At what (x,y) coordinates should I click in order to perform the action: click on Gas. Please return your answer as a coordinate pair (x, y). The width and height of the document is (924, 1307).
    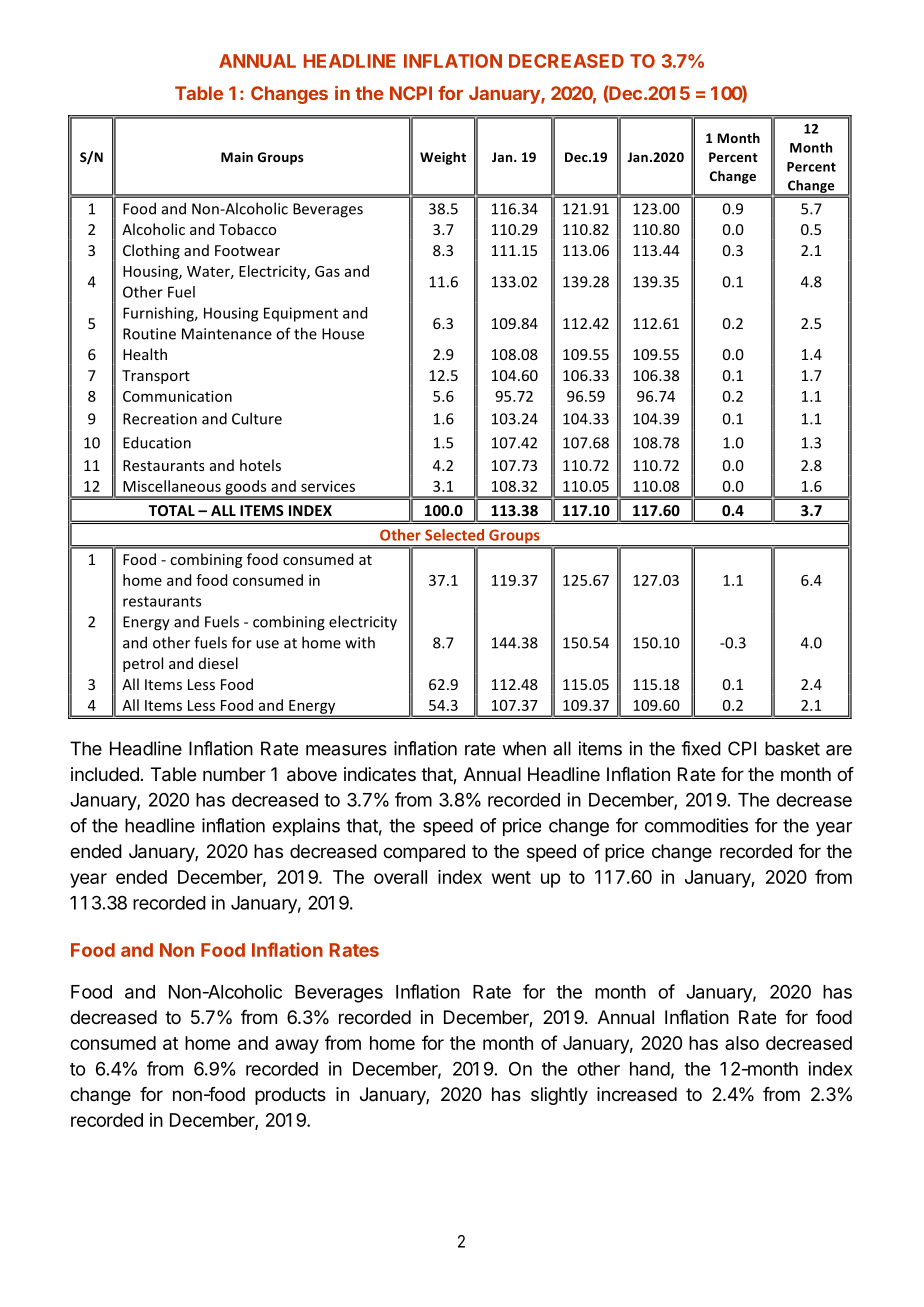
    Looking at the image, I should click on (327, 271).
